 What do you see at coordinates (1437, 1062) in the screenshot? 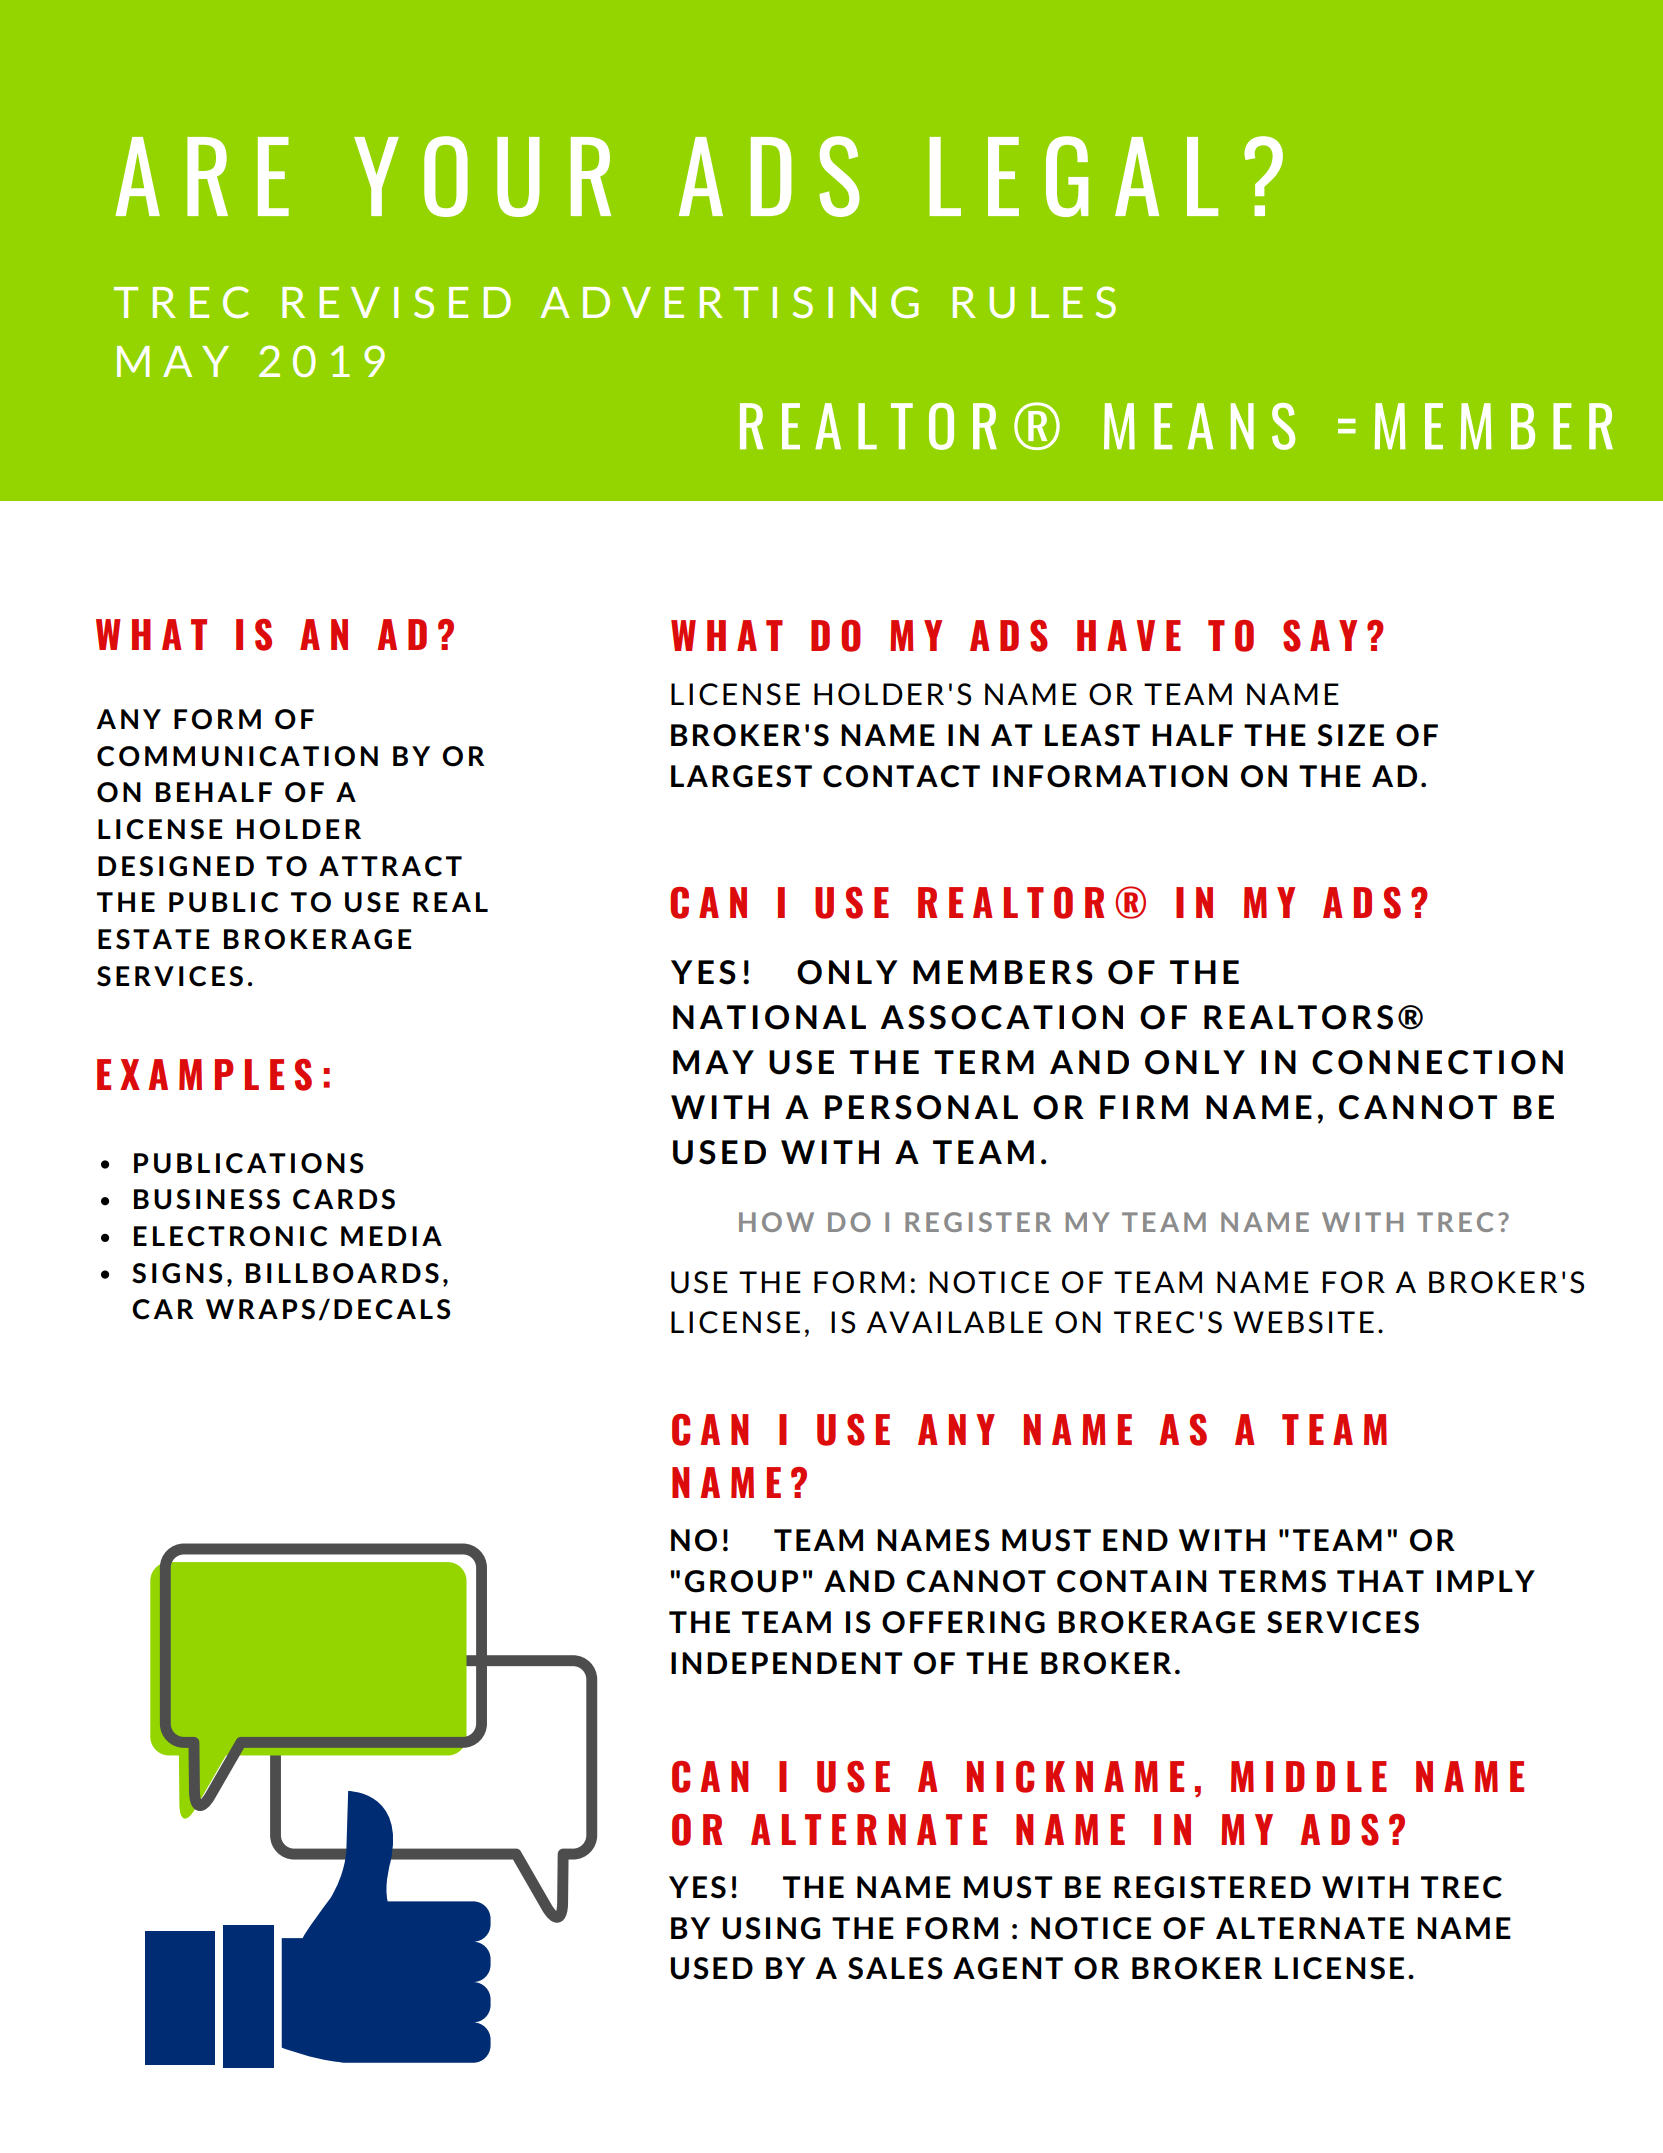
I see `CONNECTION` at bounding box center [1437, 1062].
